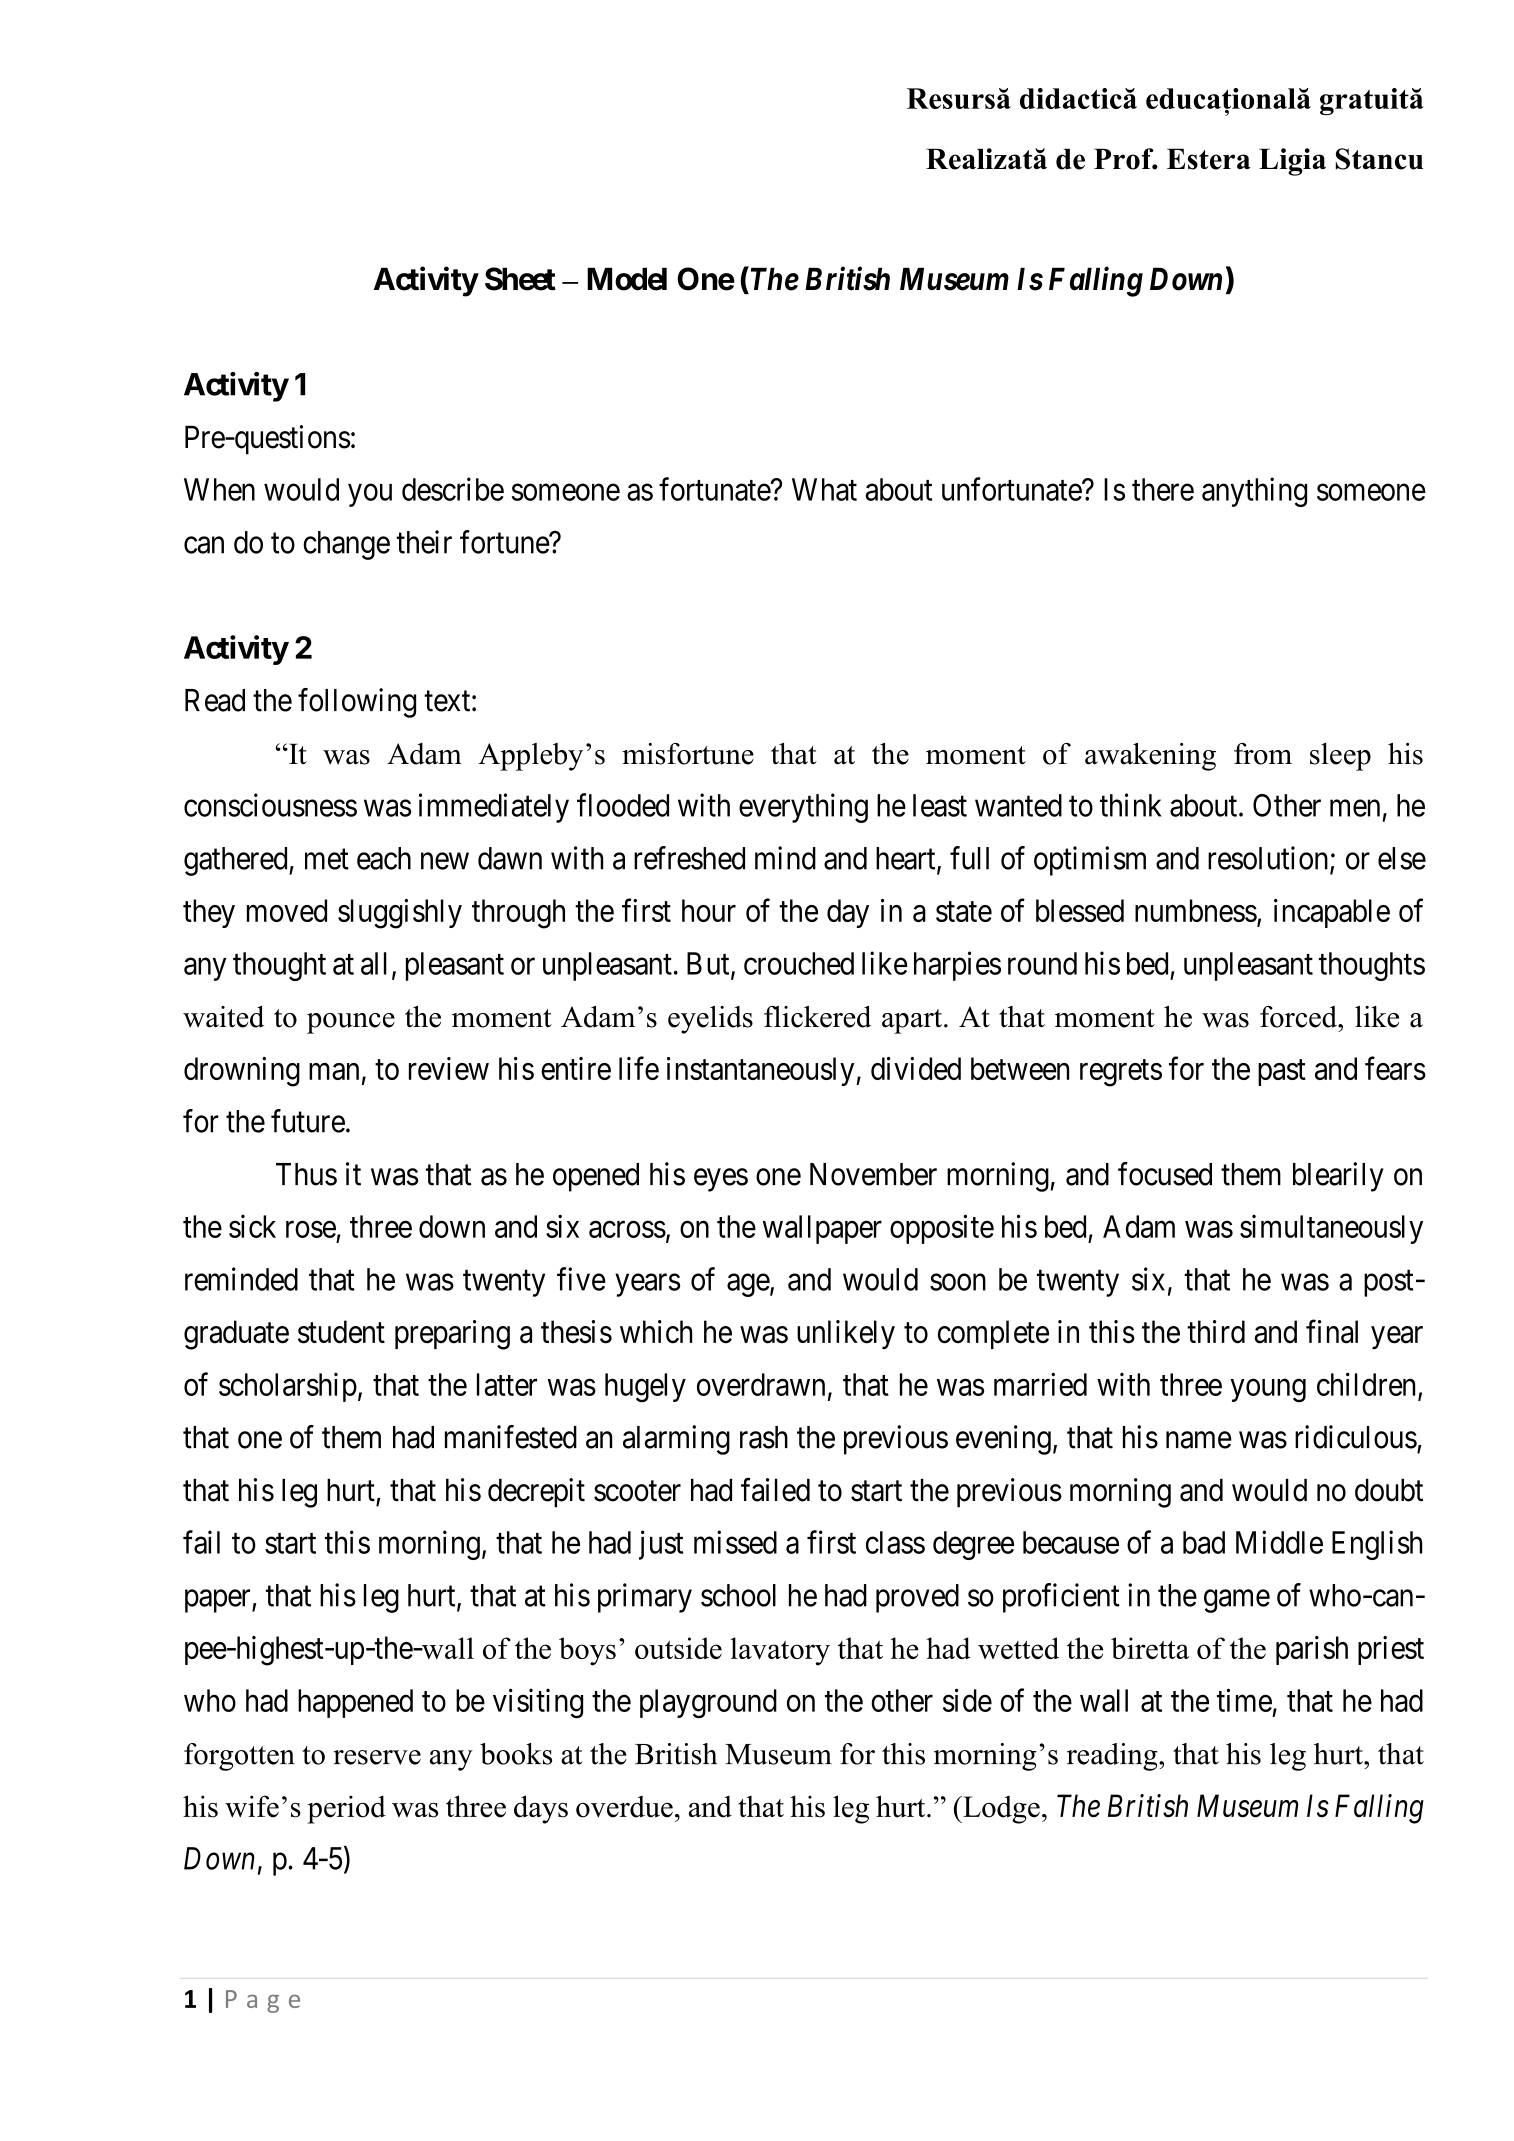  What do you see at coordinates (958, 1282) in the image?
I see `soon` at bounding box center [958, 1282].
